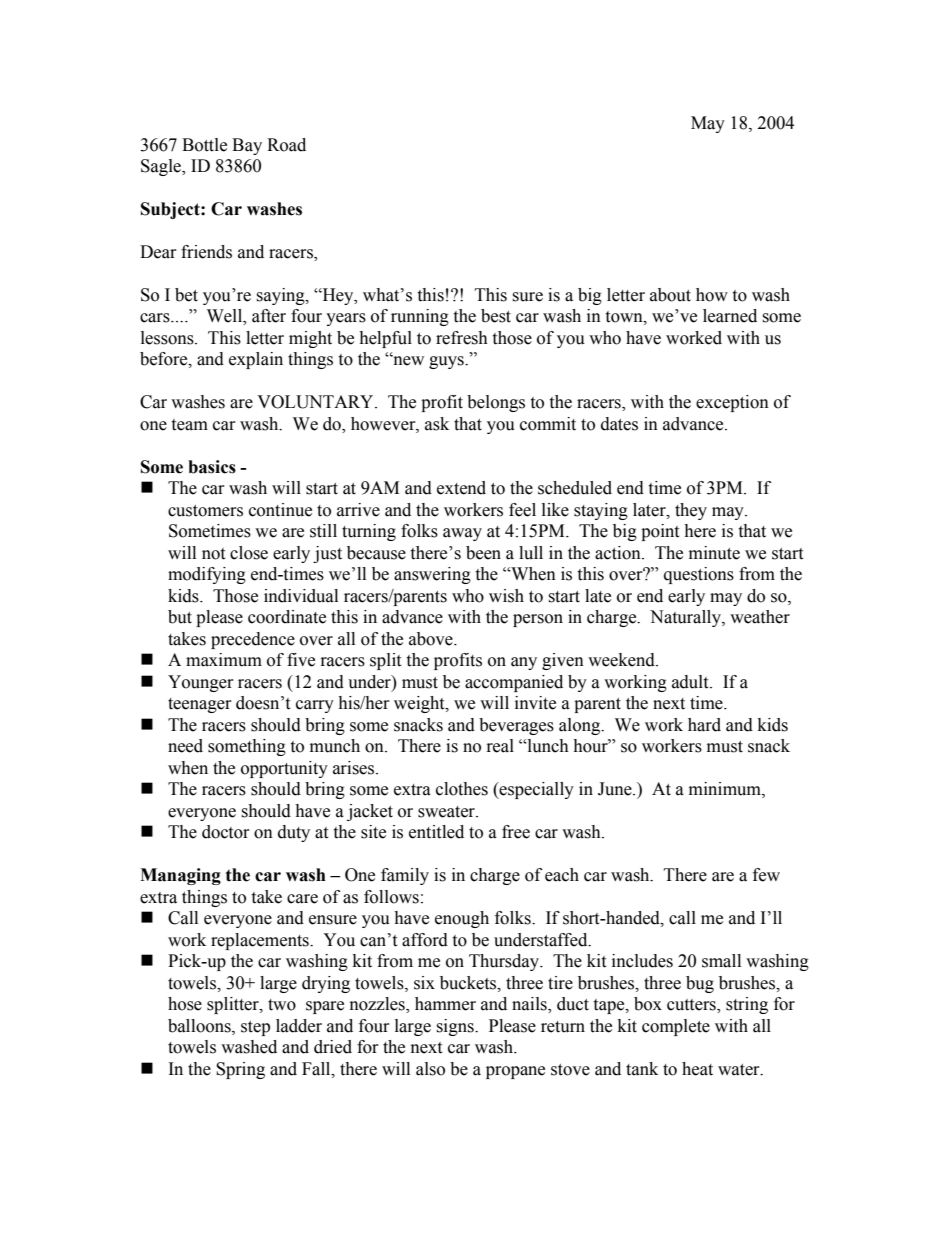 The height and width of the page is (1233, 952). Describe the element at coordinates (699, 575) in the page. I see `questions` at that location.
